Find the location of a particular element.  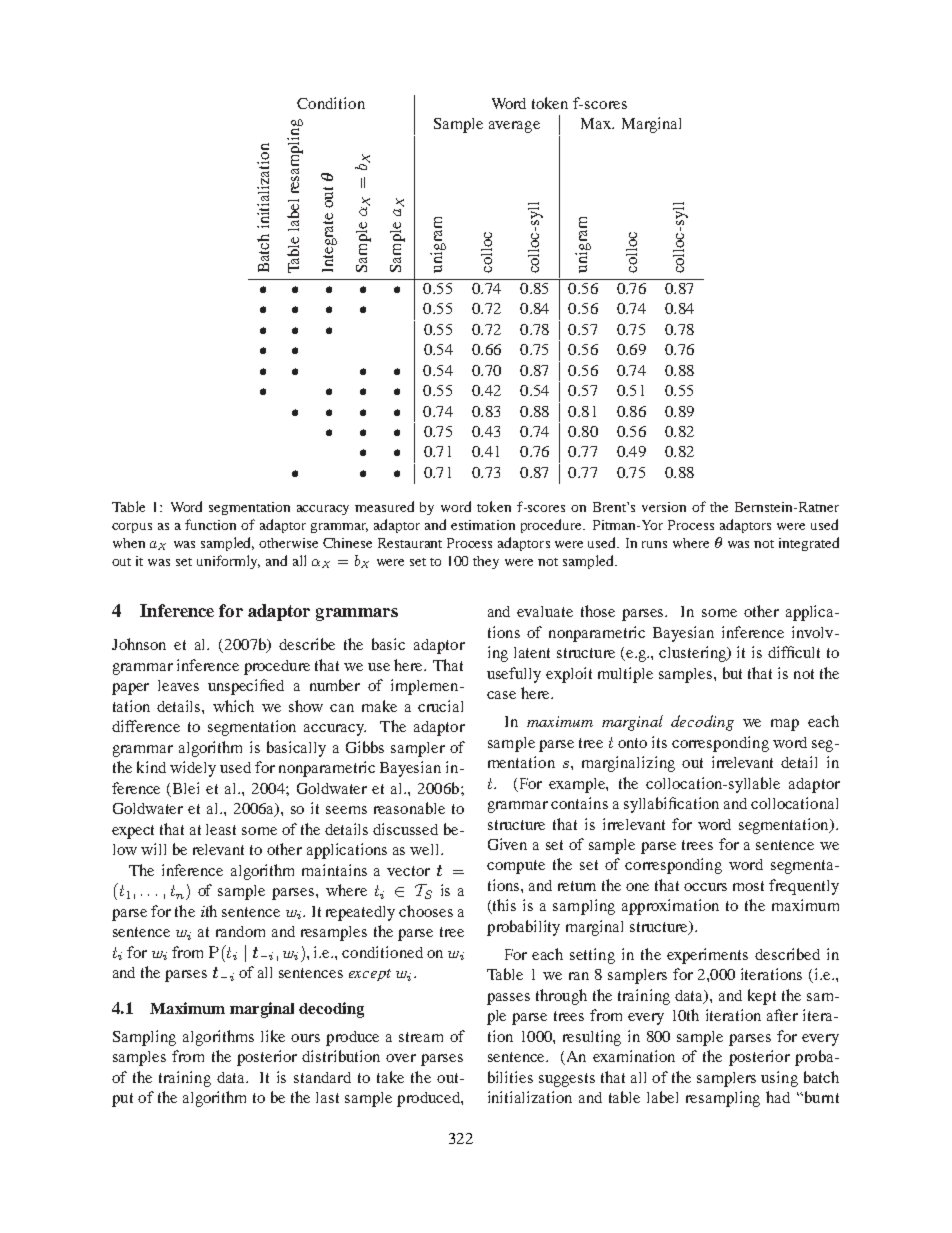

runs is located at coordinates (654, 544).
